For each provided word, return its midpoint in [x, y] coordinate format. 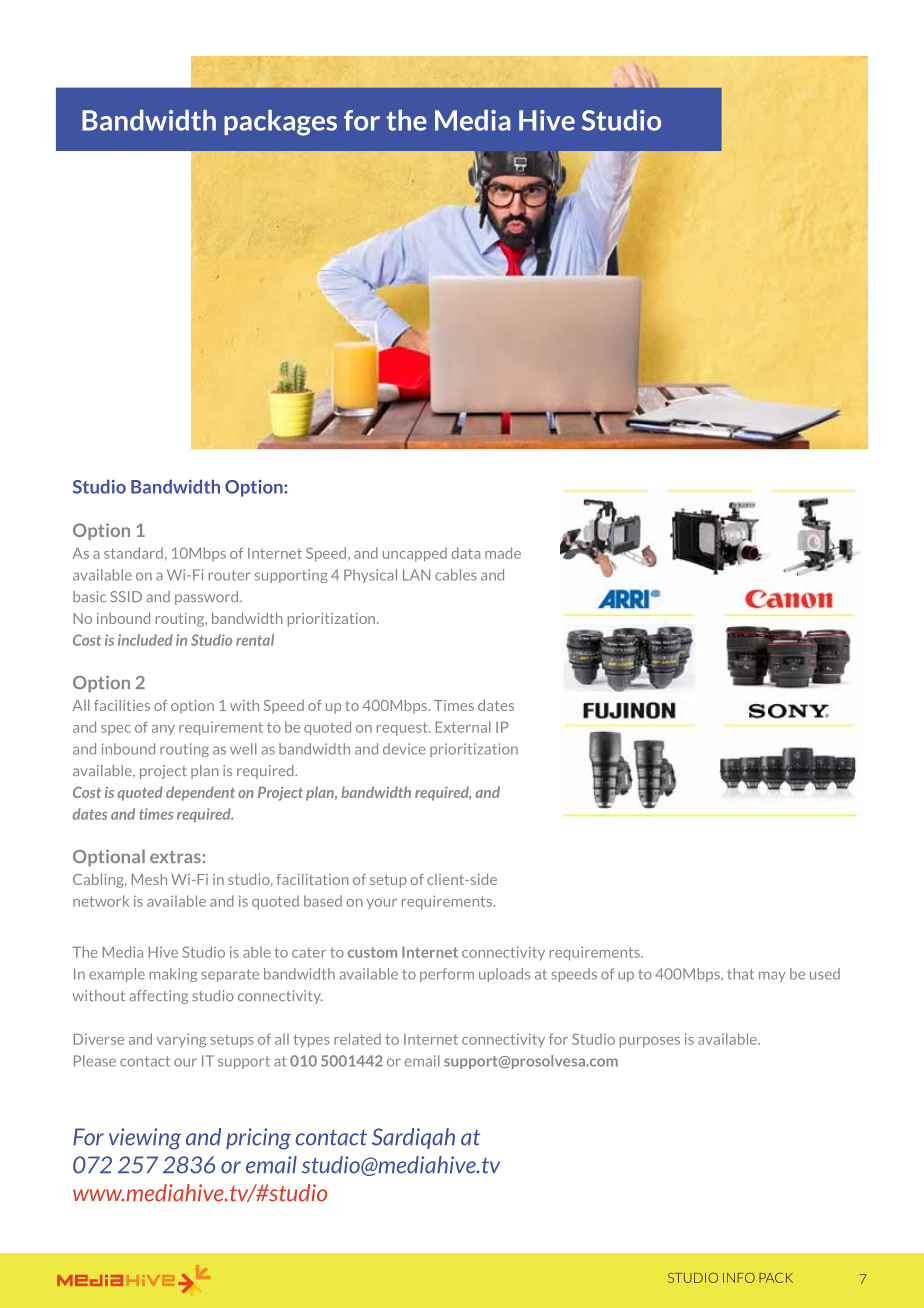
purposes [650, 1042]
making [173, 975]
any [163, 730]
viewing [145, 1139]
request [403, 728]
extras [175, 857]
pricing [258, 1139]
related [357, 1039]
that [740, 974]
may [772, 976]
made [503, 553]
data [466, 553]
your [382, 904]
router [230, 575]
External [463, 727]
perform [447, 975]
